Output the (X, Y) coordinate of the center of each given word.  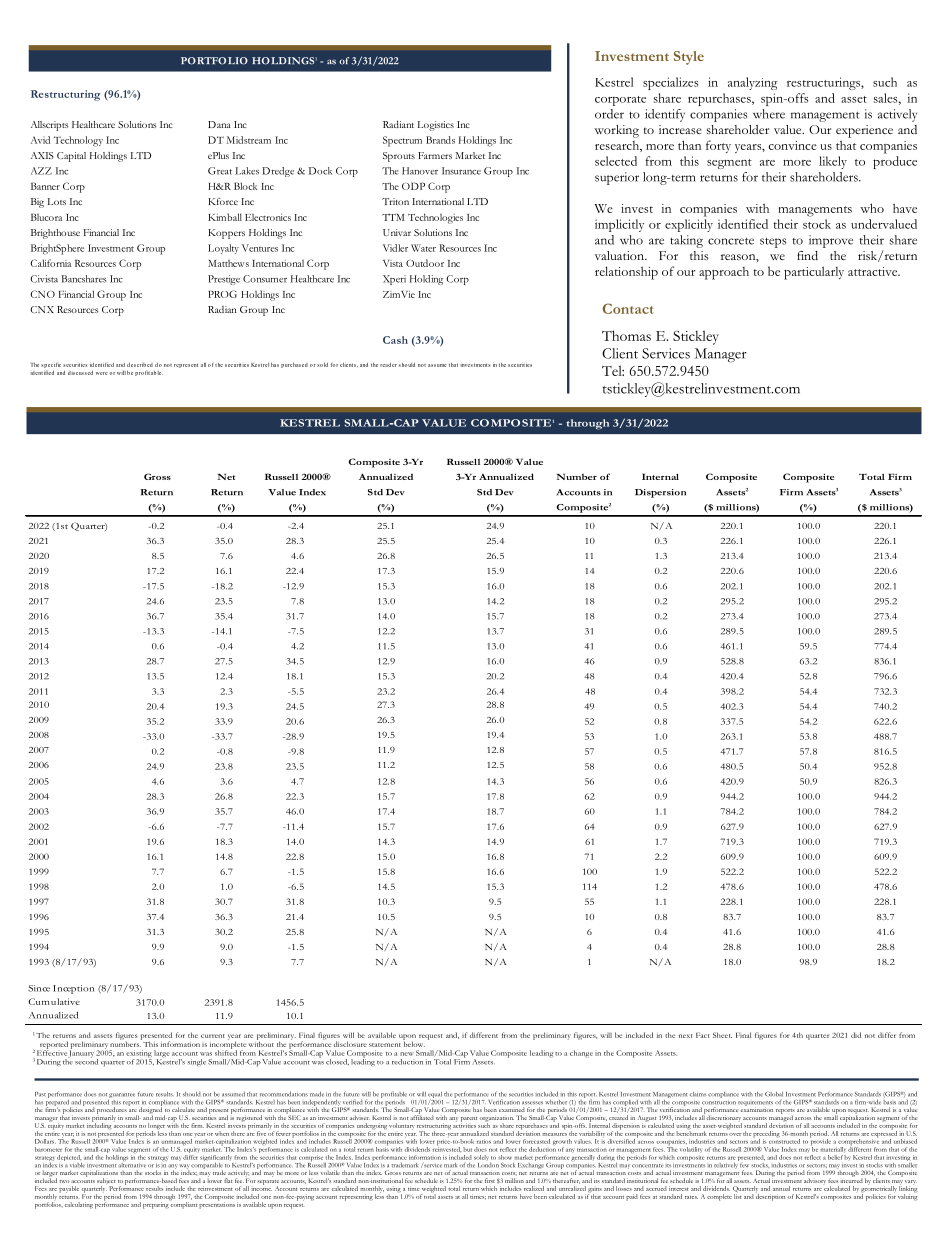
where (769, 114)
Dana (219, 124)
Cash (395, 340)
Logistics (436, 126)
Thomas (626, 335)
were (103, 373)
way (184, 1167)
